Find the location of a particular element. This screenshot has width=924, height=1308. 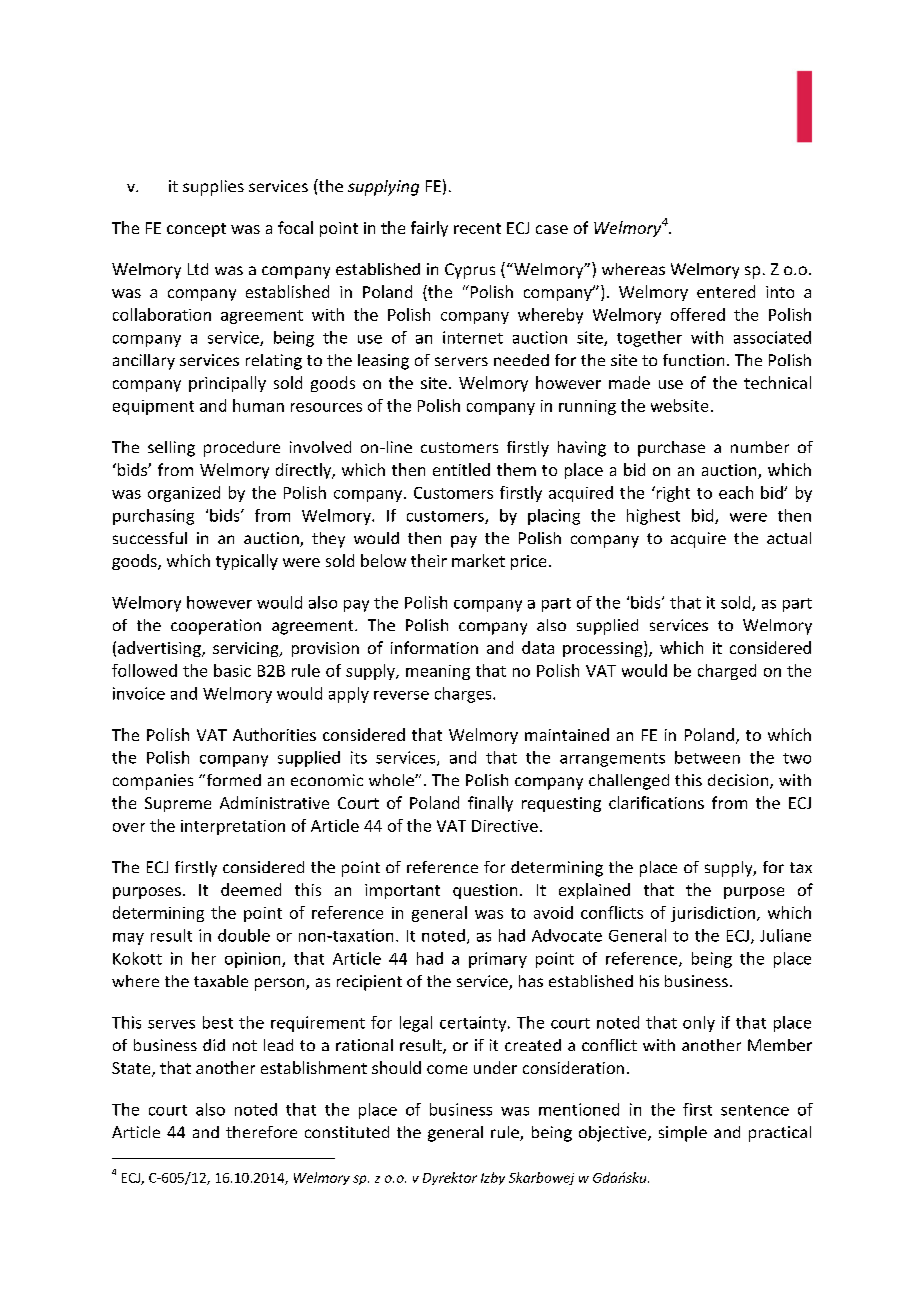

concept is located at coordinates (196, 230).
